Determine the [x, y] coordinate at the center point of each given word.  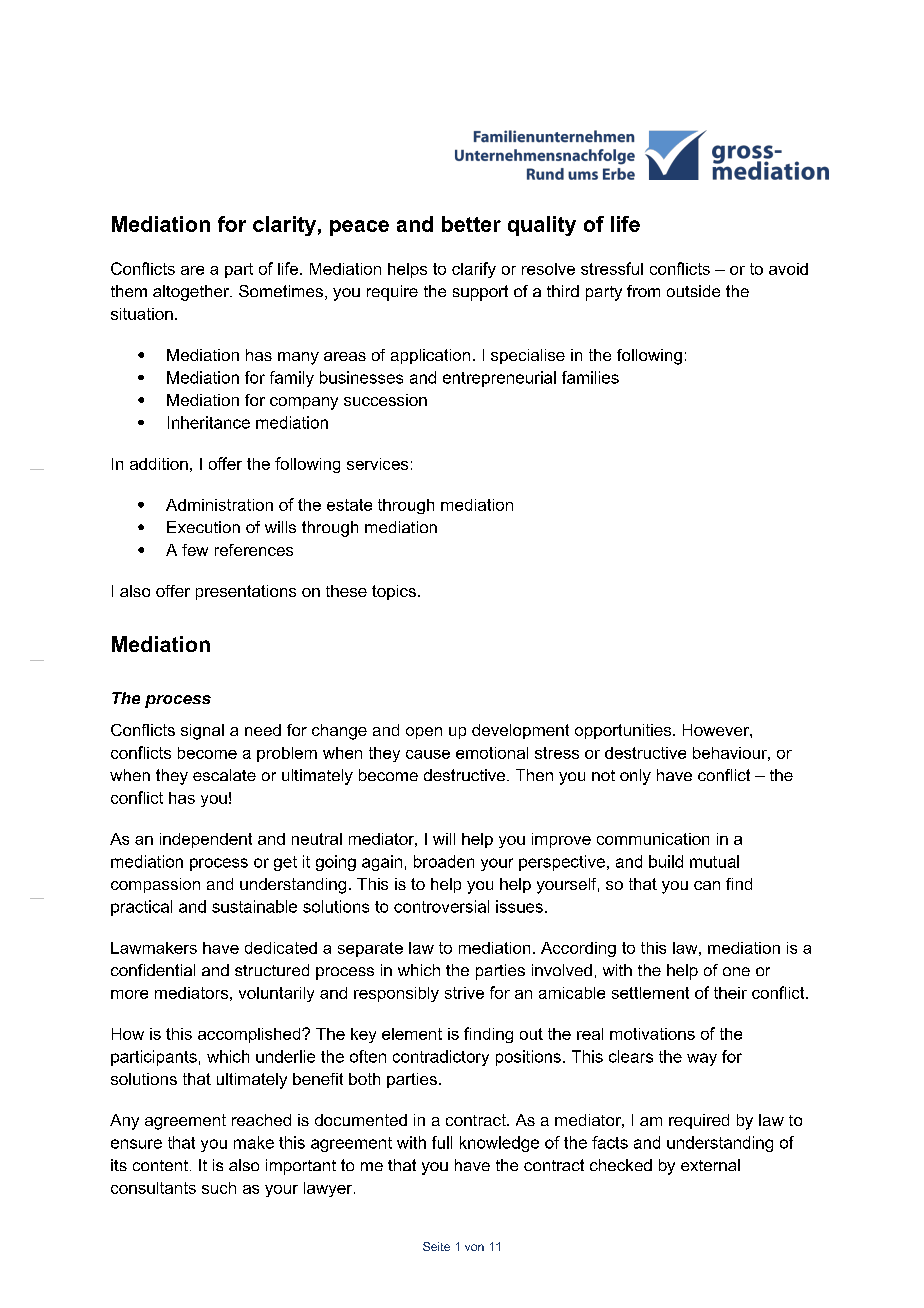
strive [464, 993]
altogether [192, 293]
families [590, 377]
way [702, 1059]
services [377, 464]
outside [693, 291]
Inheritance [209, 422]
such [219, 1188]
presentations [246, 592]
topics [394, 592]
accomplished [250, 1035]
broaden [444, 861]
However [717, 730]
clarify [474, 270]
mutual [714, 861]
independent [206, 840]
